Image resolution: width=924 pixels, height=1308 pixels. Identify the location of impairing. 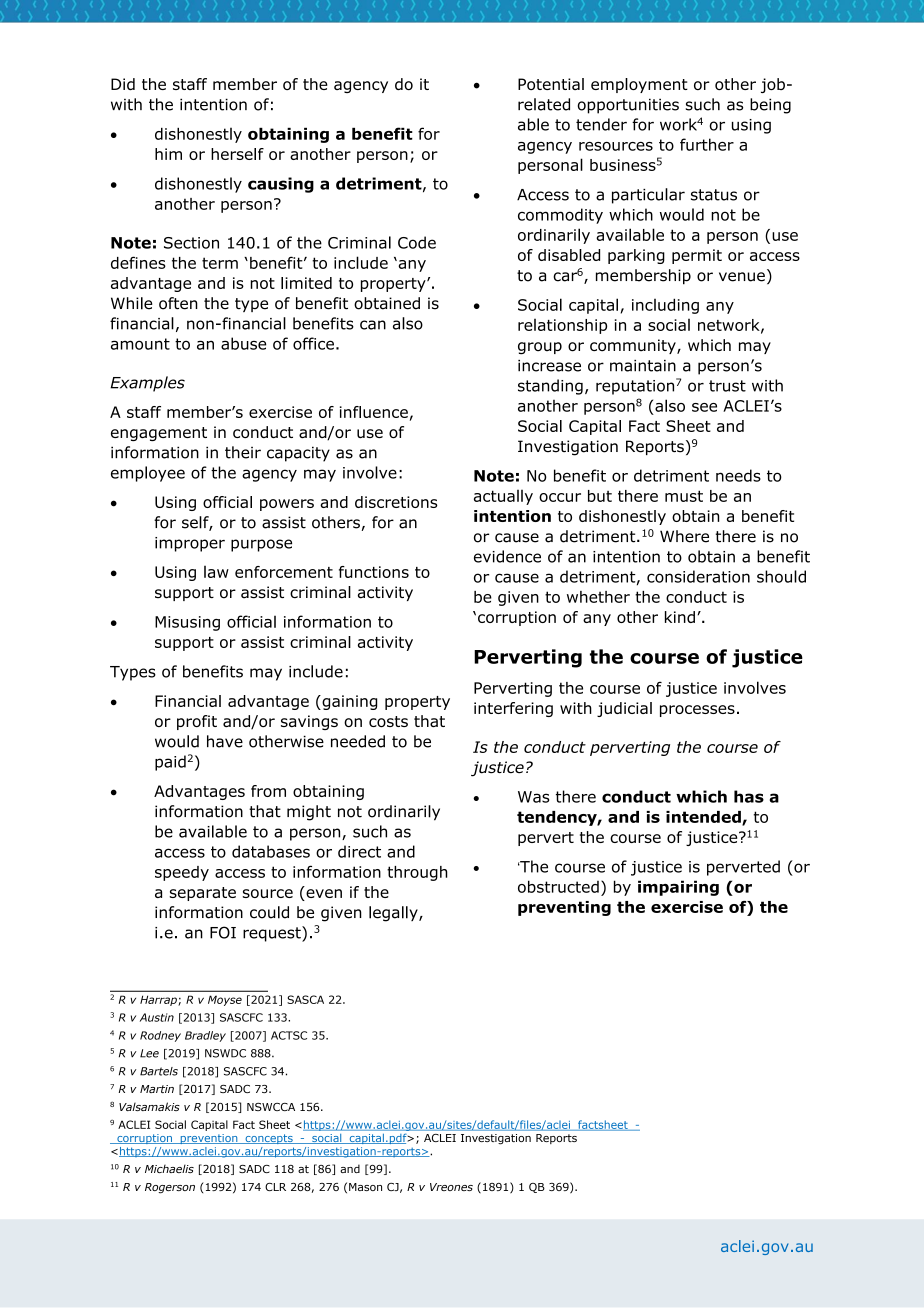
(678, 888).
